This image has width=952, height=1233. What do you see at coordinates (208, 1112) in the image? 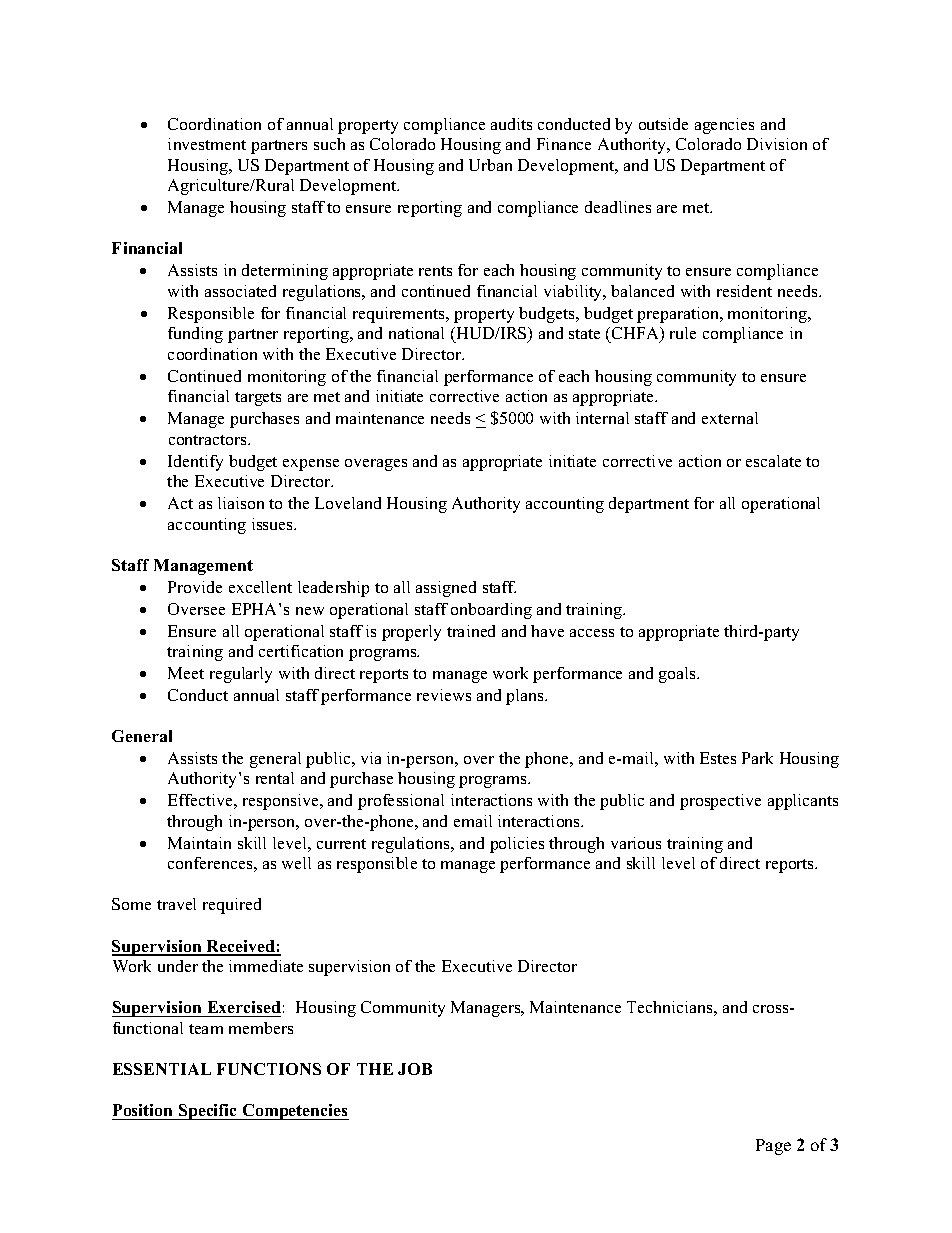
I see `Specific` at bounding box center [208, 1112].
